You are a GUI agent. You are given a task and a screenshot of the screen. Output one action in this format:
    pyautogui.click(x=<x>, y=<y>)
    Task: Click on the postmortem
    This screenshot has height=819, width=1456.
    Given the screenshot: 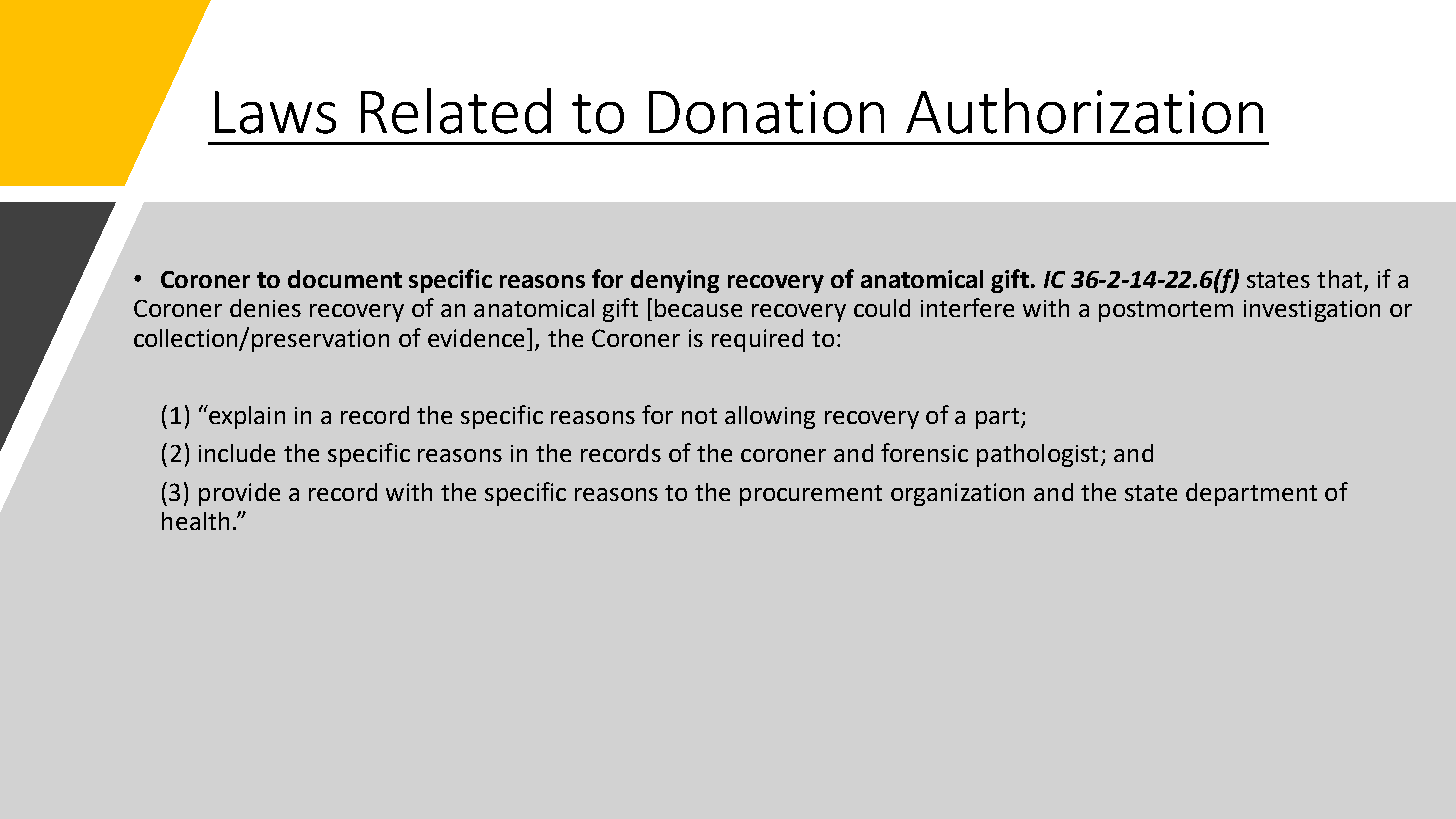 What is the action you would take?
    pyautogui.click(x=1166, y=311)
